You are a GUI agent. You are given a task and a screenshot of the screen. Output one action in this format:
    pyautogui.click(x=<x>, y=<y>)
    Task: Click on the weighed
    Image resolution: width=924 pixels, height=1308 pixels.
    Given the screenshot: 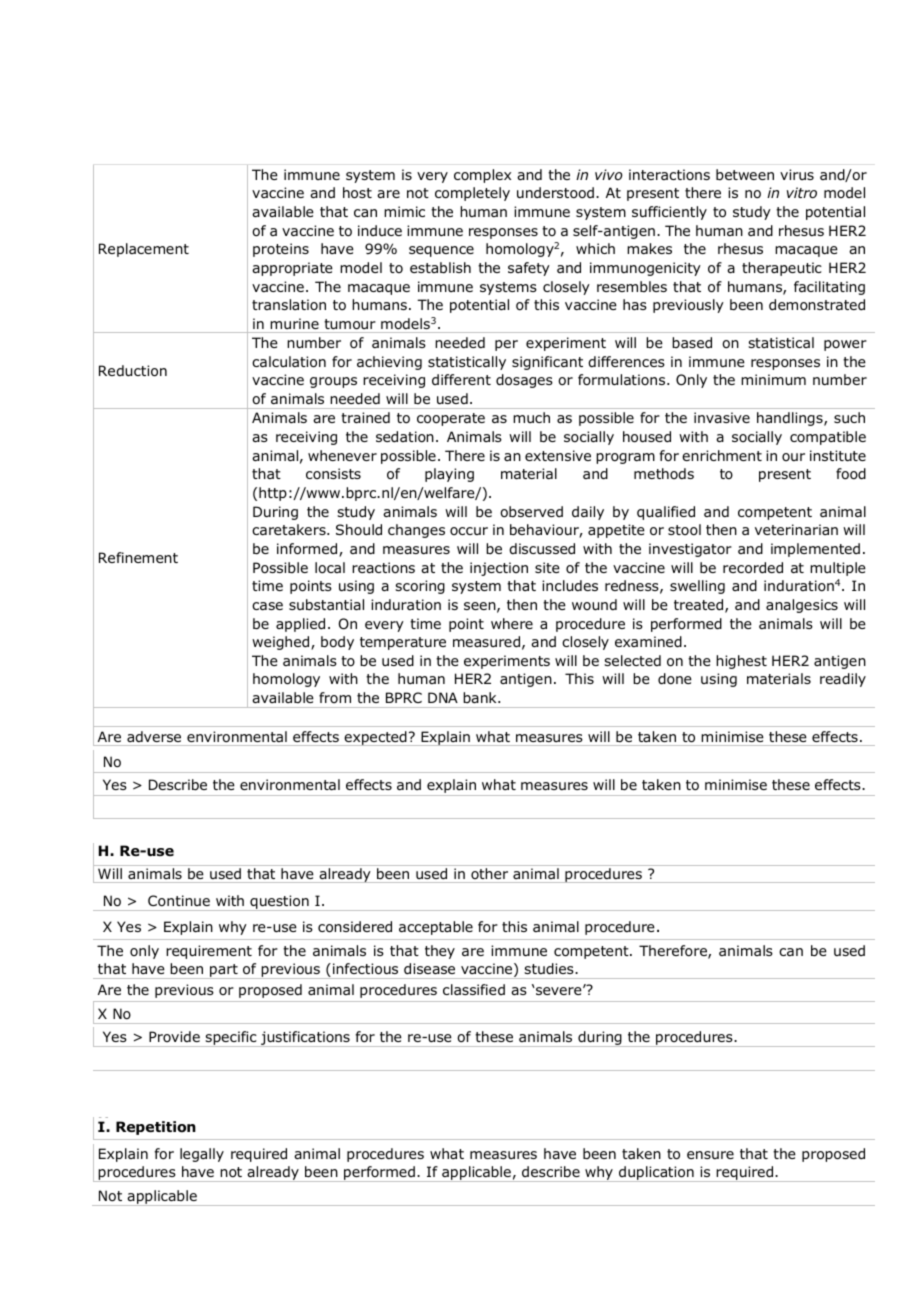 What is the action you would take?
    pyautogui.click(x=282, y=643)
